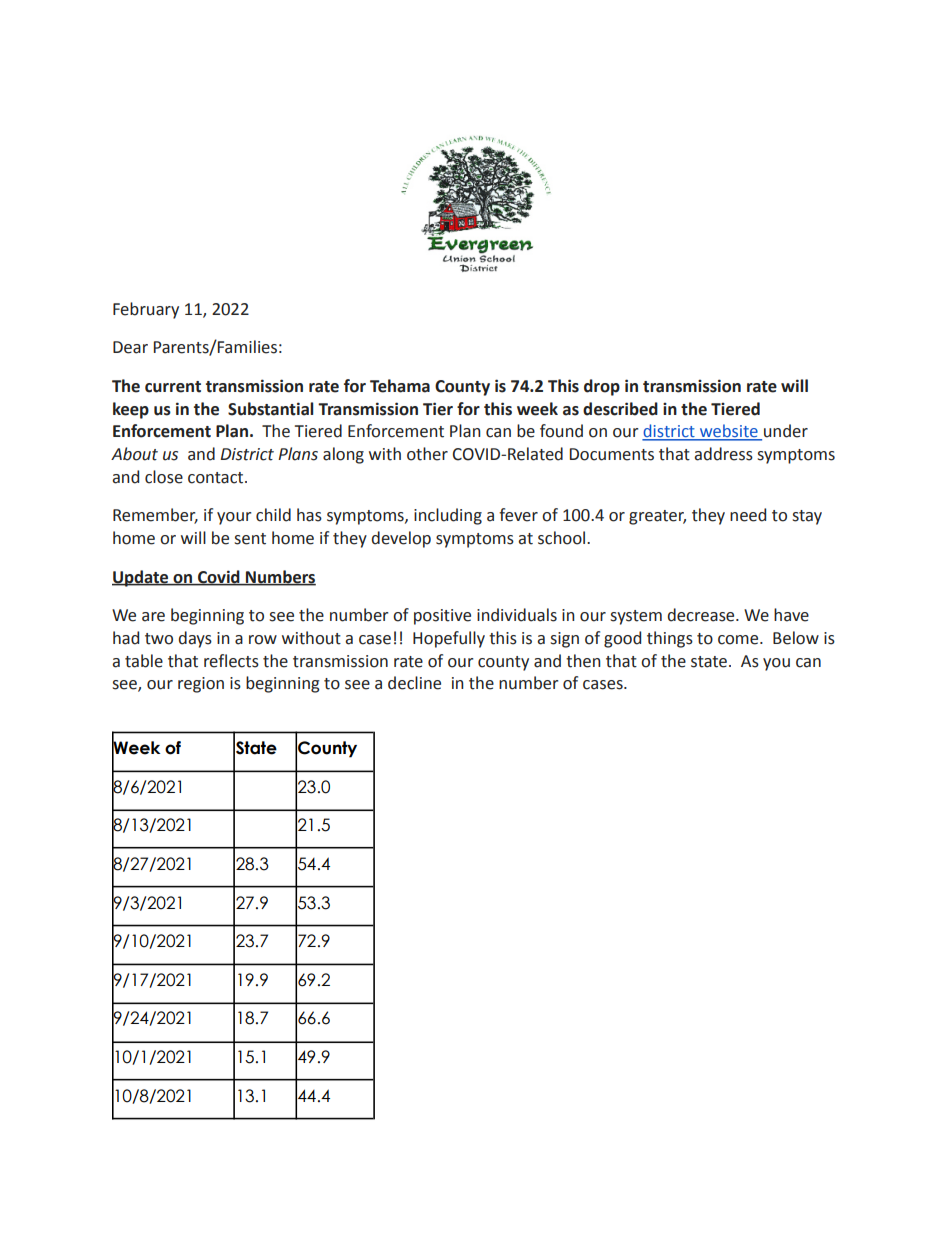 The width and height of the screenshot is (952, 1233). What do you see at coordinates (739, 640) in the screenshot?
I see `come` at bounding box center [739, 640].
